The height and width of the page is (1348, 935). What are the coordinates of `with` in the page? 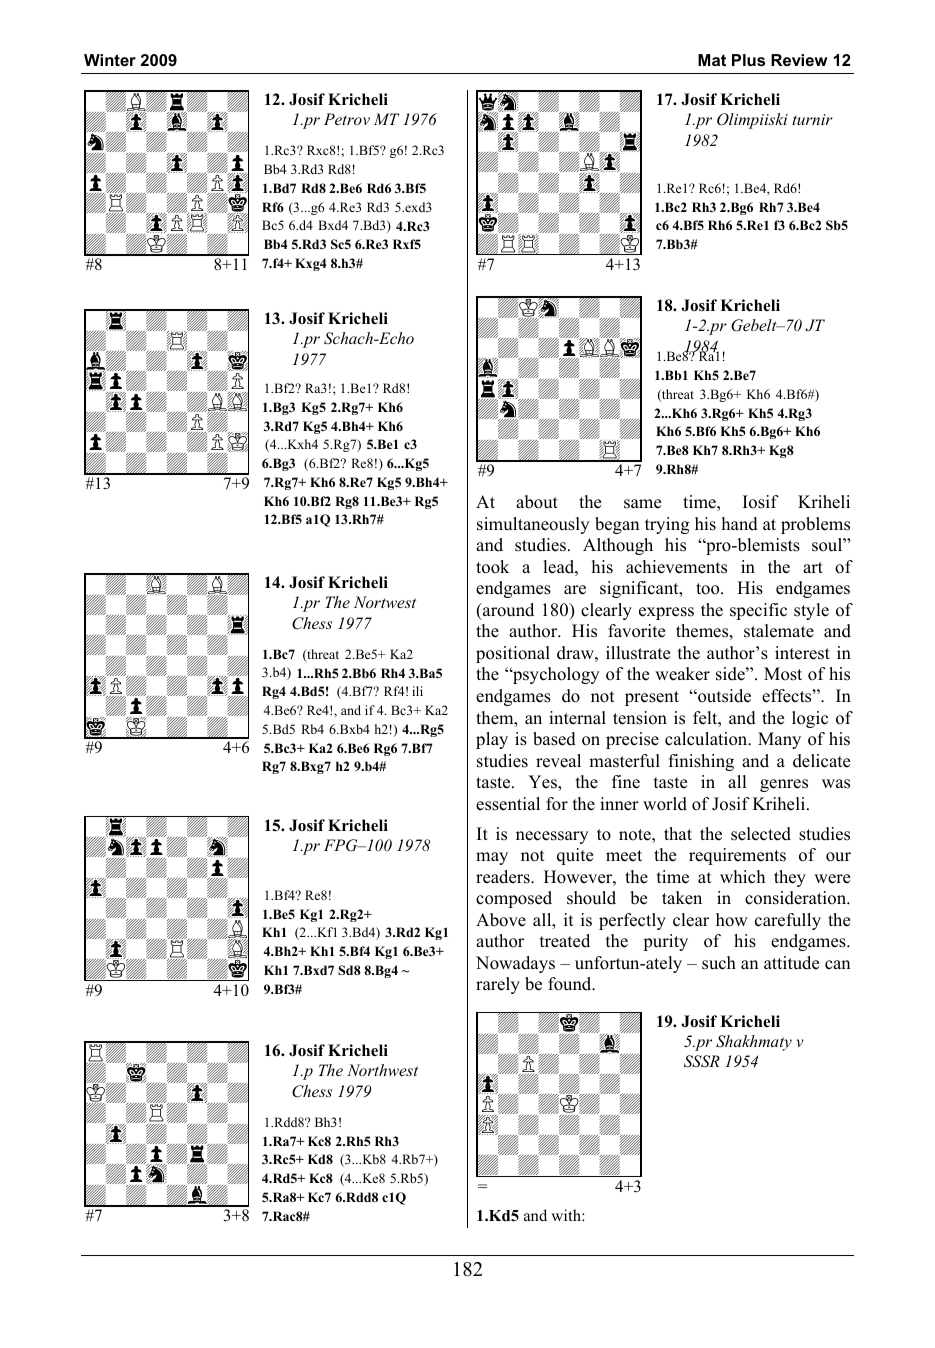 It's located at (567, 1215).
